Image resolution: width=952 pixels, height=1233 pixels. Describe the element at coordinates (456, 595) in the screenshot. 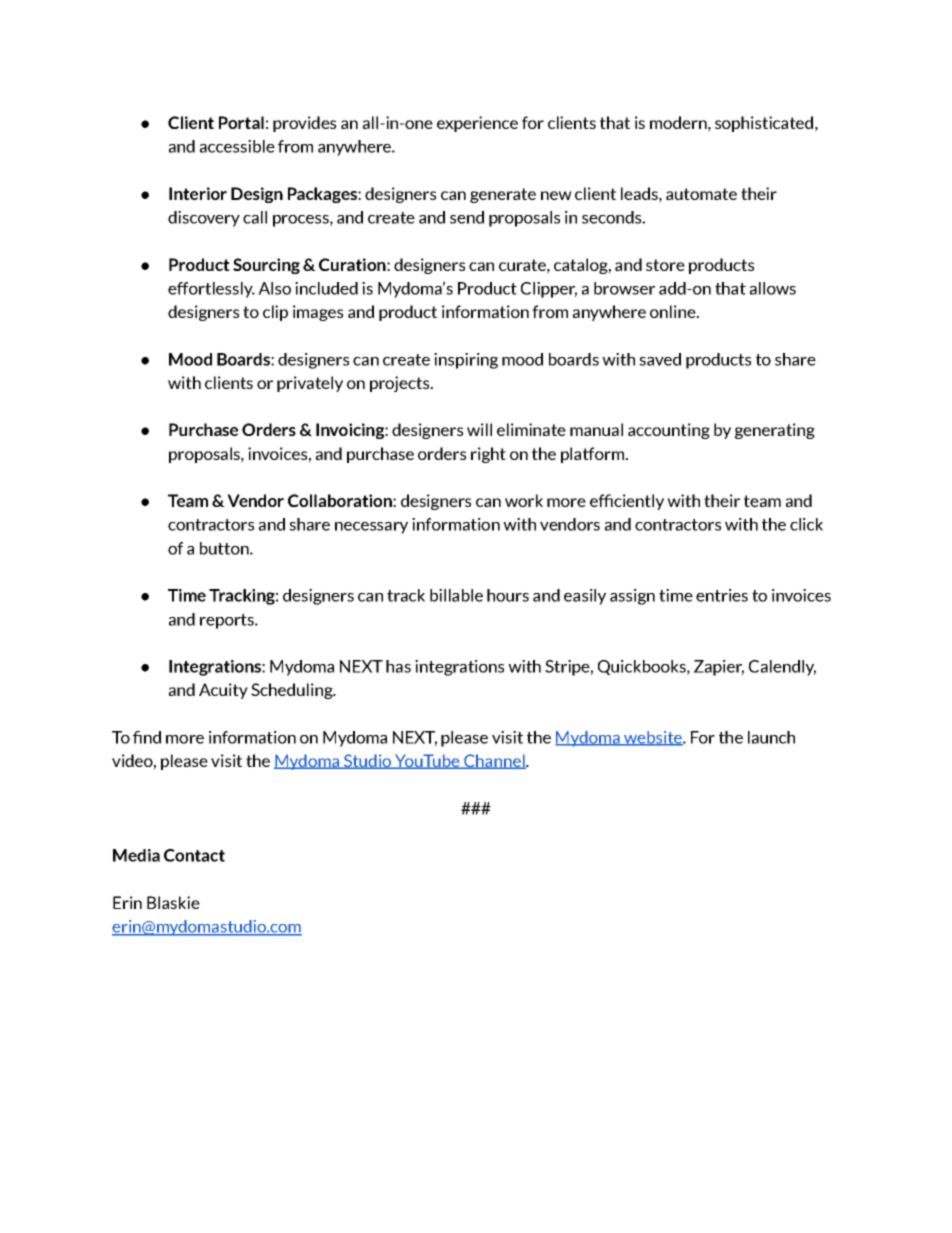

I see `billable` at that location.
